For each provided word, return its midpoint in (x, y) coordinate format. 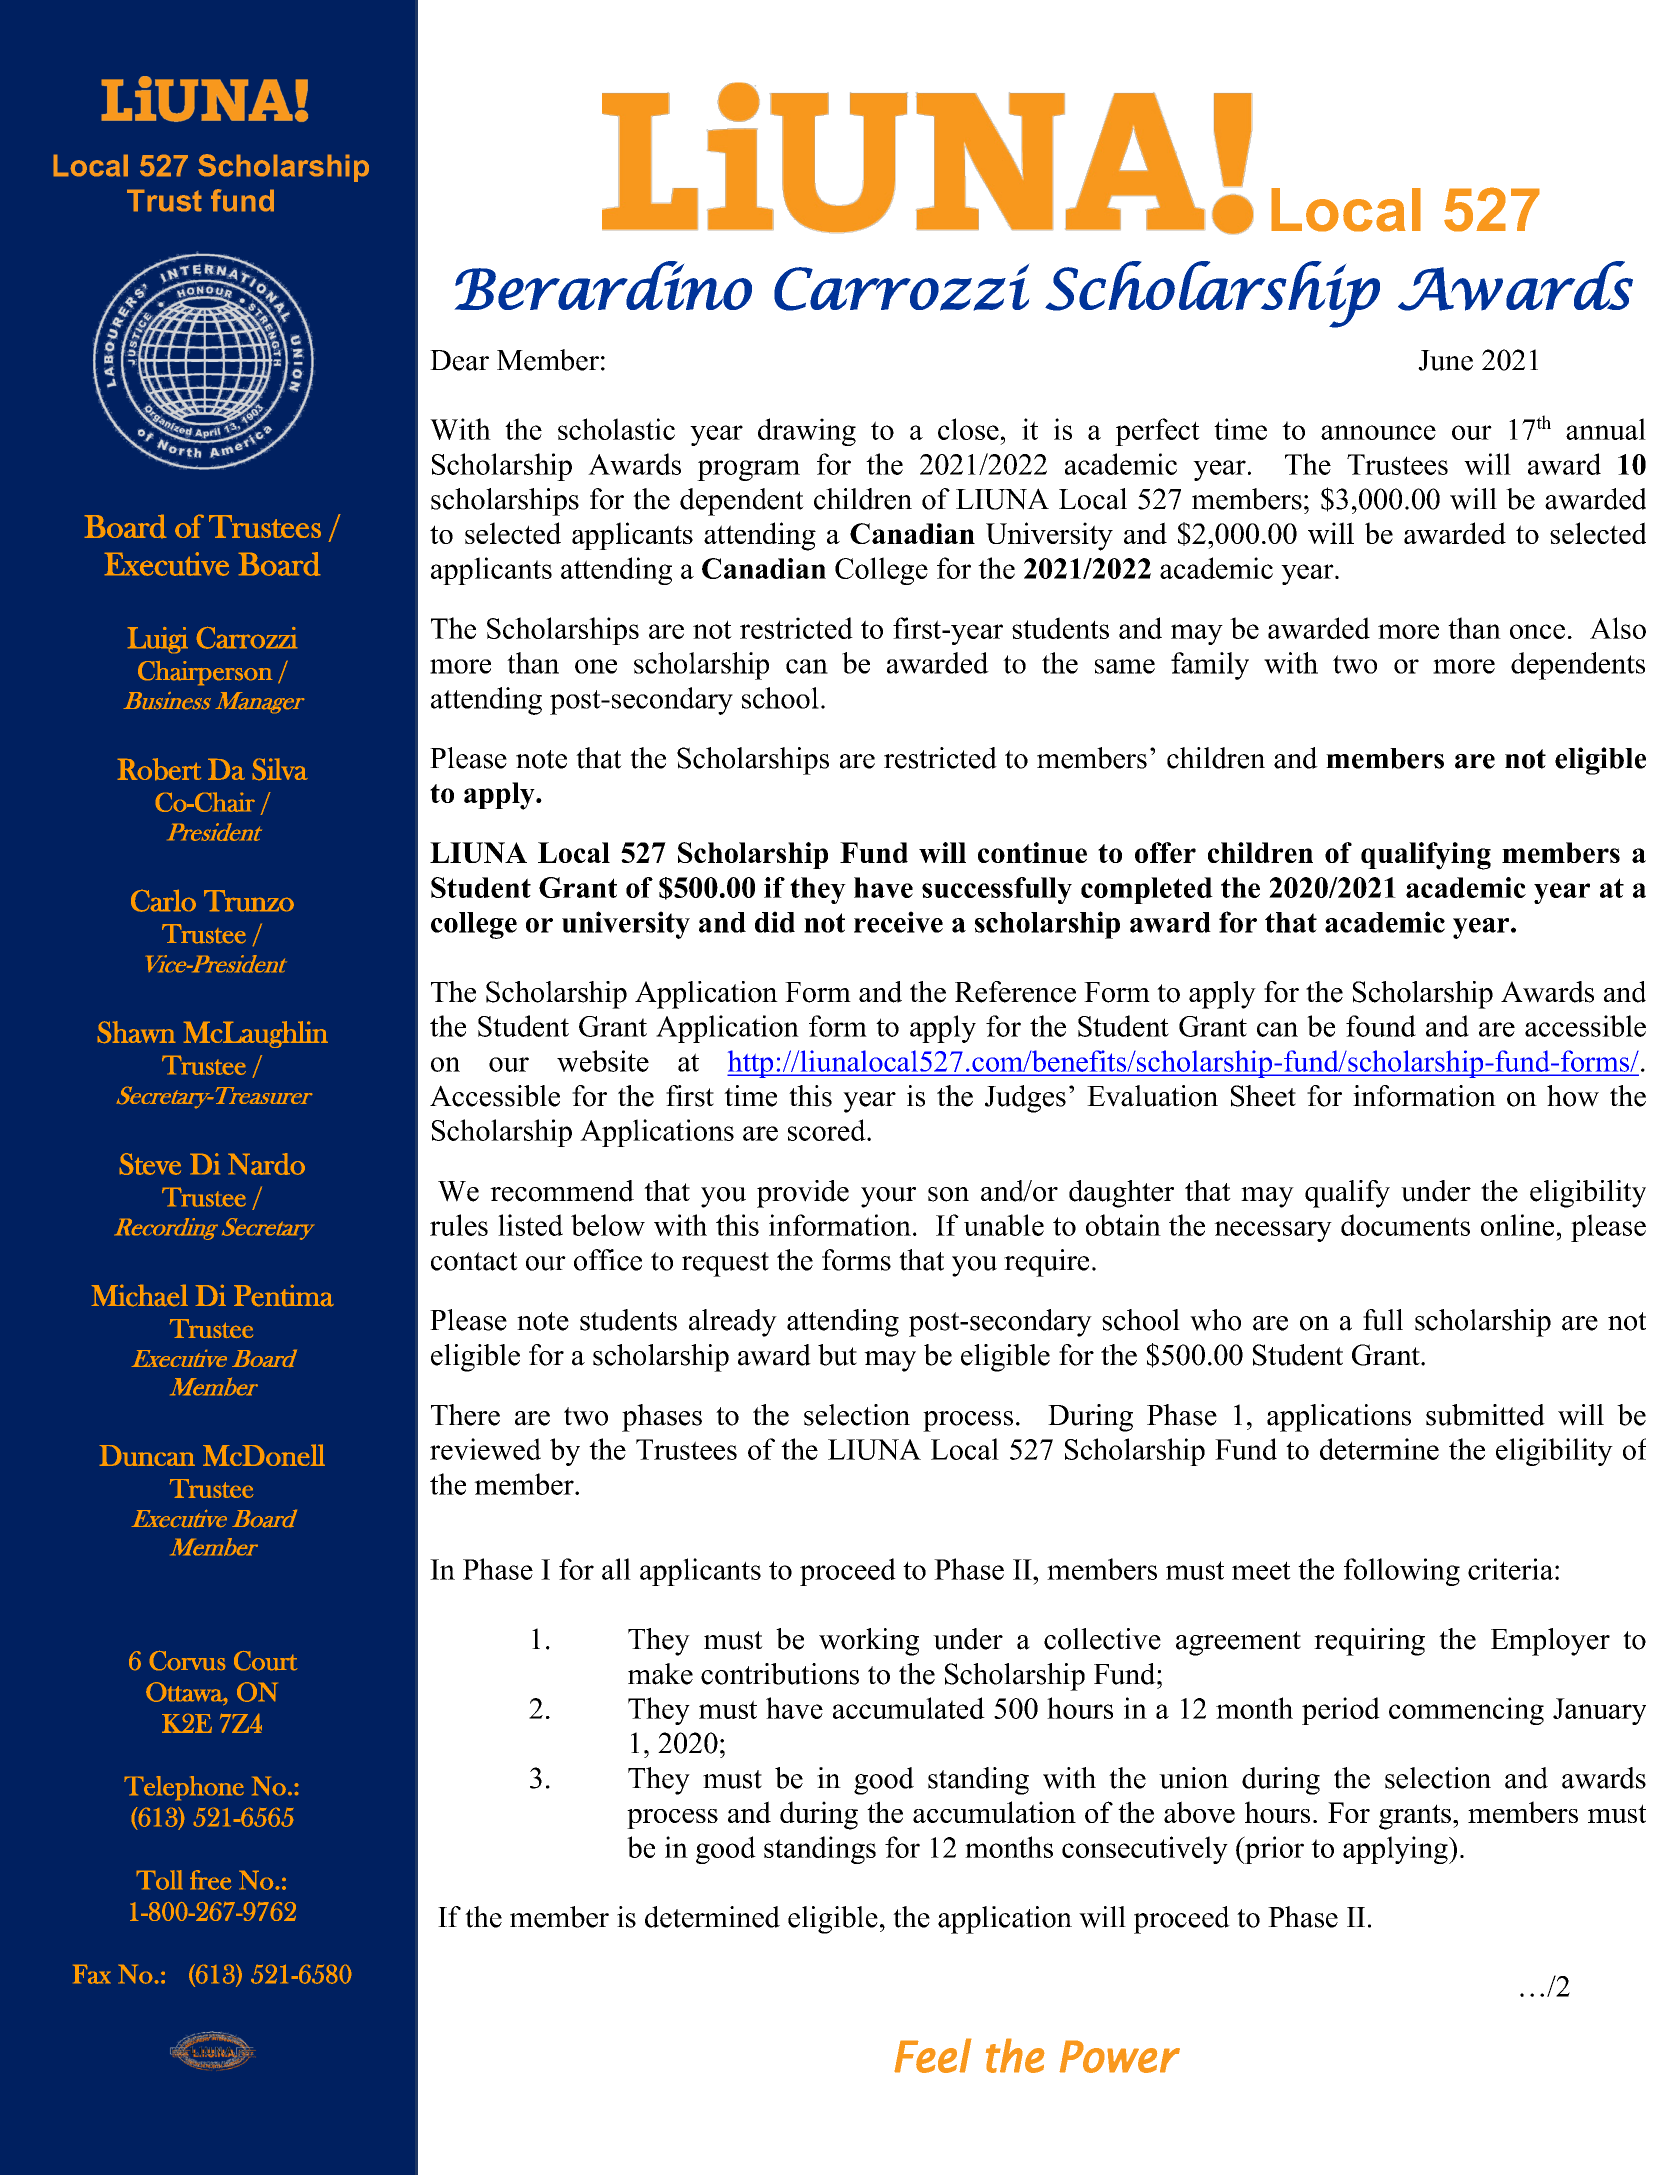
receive (898, 922)
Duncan (147, 1455)
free (210, 1880)
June (1445, 360)
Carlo (163, 901)
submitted (1485, 1415)
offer (1165, 852)
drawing (807, 432)
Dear (459, 360)
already (733, 1323)
